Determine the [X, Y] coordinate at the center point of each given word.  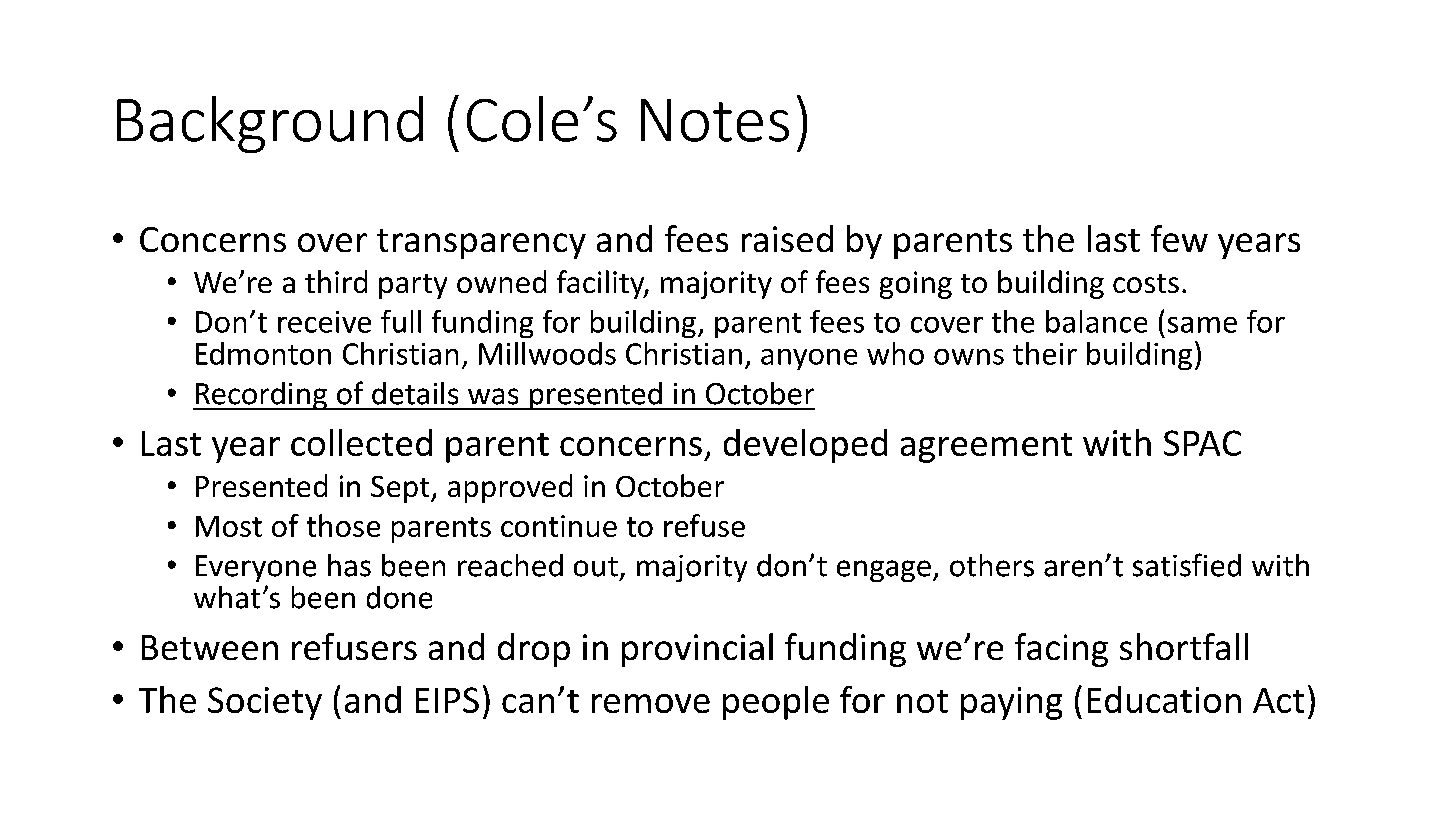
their [1045, 353]
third [336, 281]
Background [270, 124]
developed [805, 446]
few [1179, 238]
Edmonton [263, 353]
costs [1146, 283]
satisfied [1187, 565]
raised [787, 238]
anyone [809, 359]
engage [884, 571]
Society [265, 703]
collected [361, 442]
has [349, 565]
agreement [986, 448]
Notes [715, 120]
